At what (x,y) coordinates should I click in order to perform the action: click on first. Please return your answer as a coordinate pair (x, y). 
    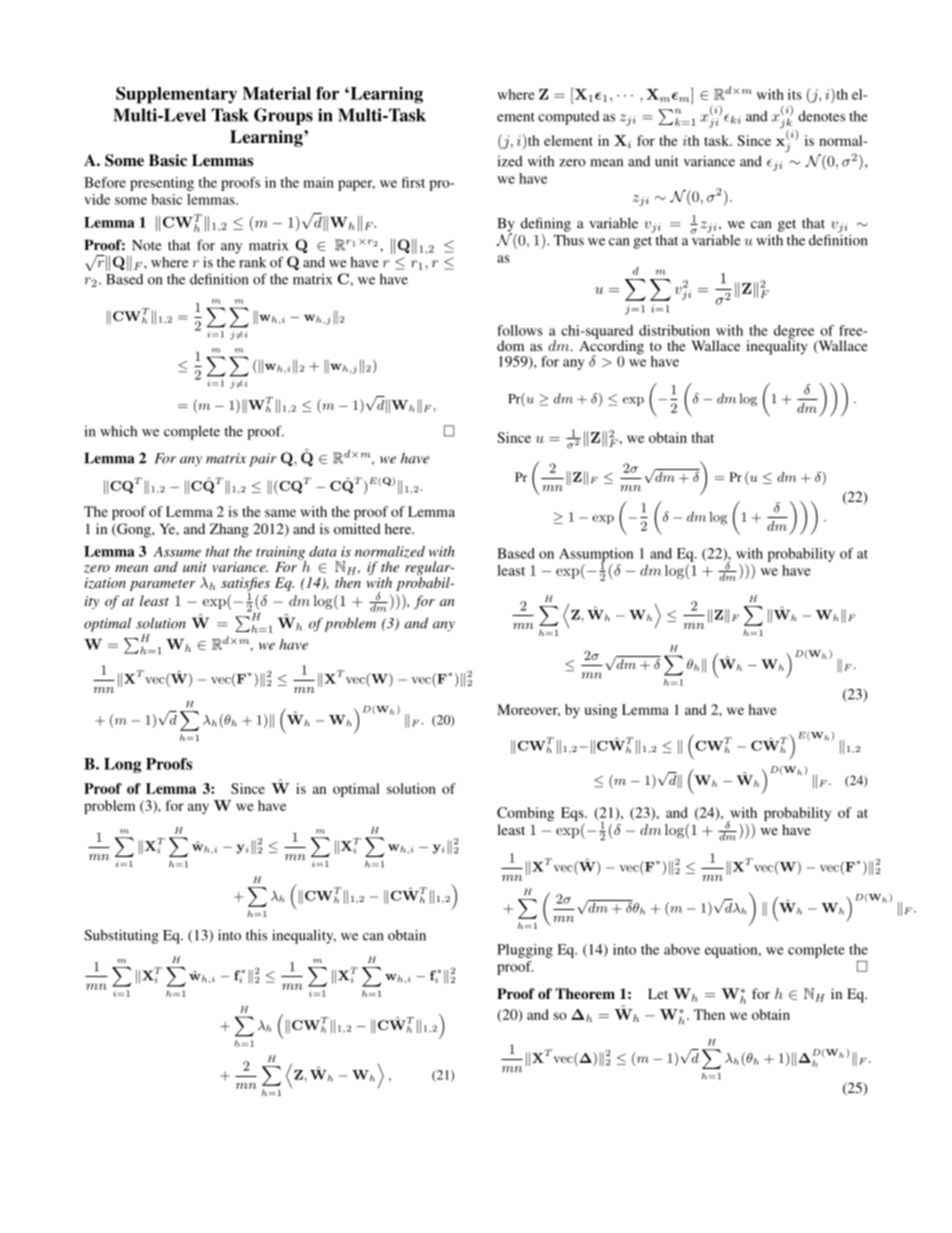
    Looking at the image, I should click on (413, 182).
